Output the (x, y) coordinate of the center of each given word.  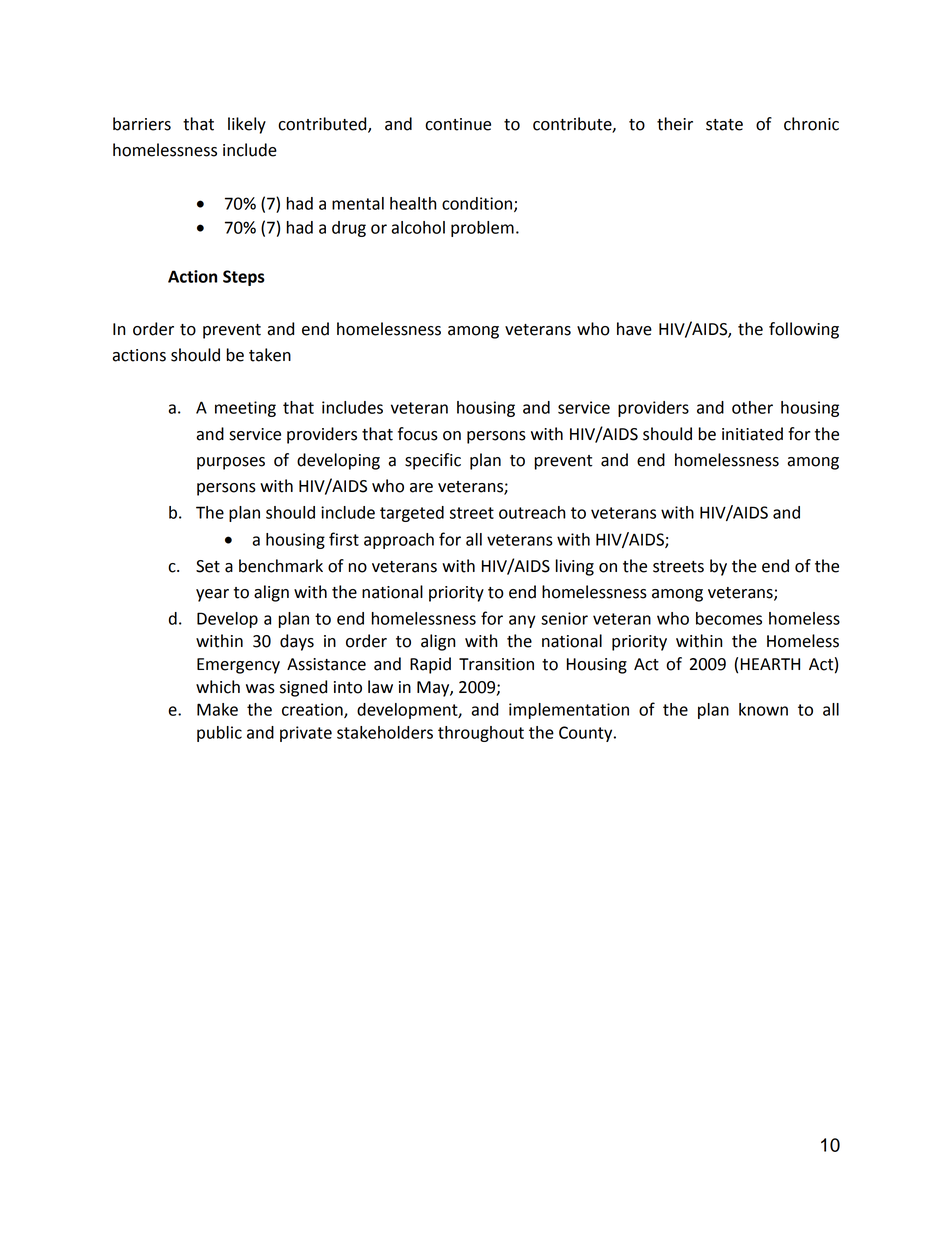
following (804, 330)
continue (458, 124)
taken (270, 355)
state (724, 125)
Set (208, 566)
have (634, 329)
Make (217, 709)
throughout (481, 734)
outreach (532, 512)
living (575, 567)
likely (247, 125)
